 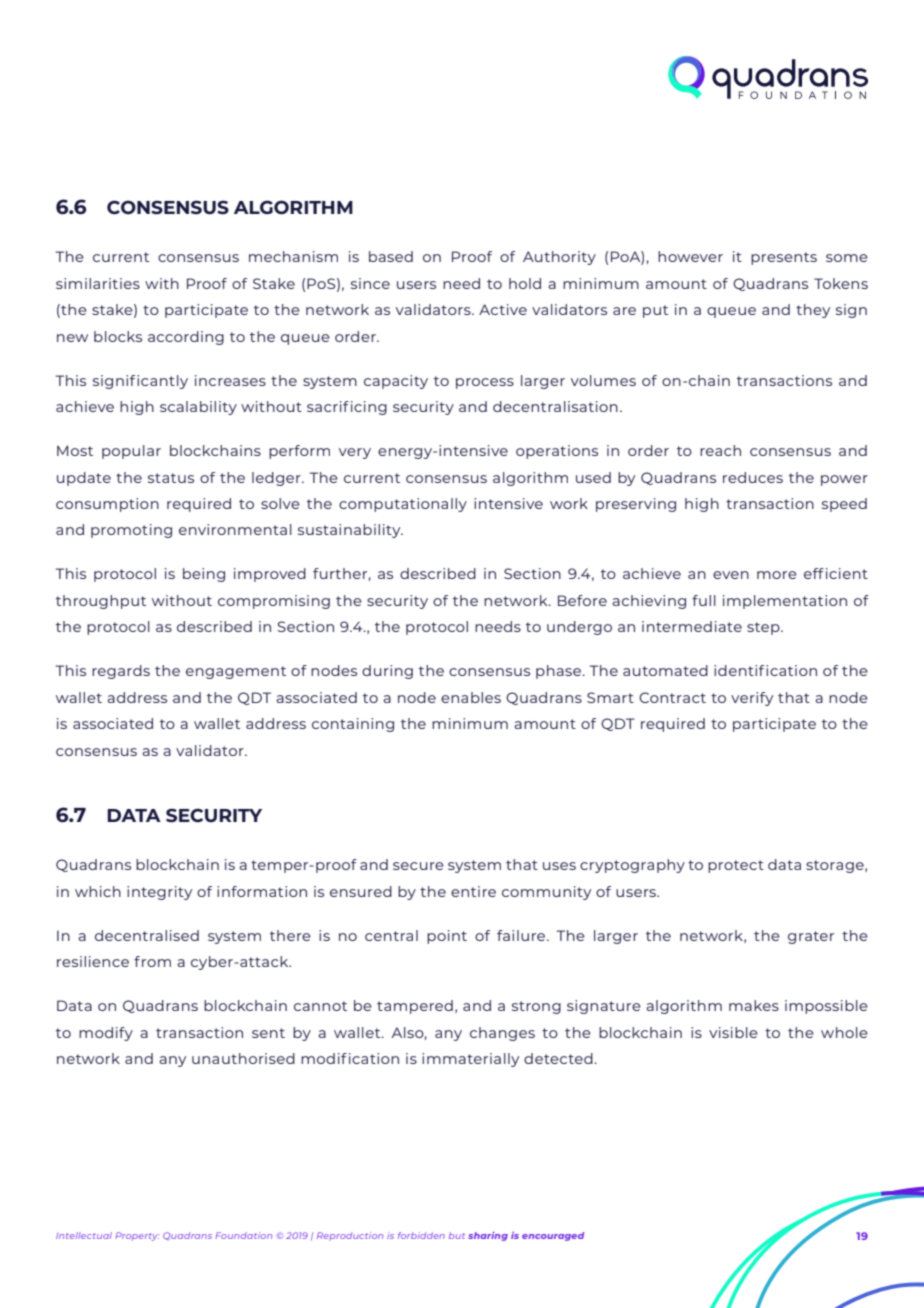 I want to click on they, so click(x=813, y=311).
